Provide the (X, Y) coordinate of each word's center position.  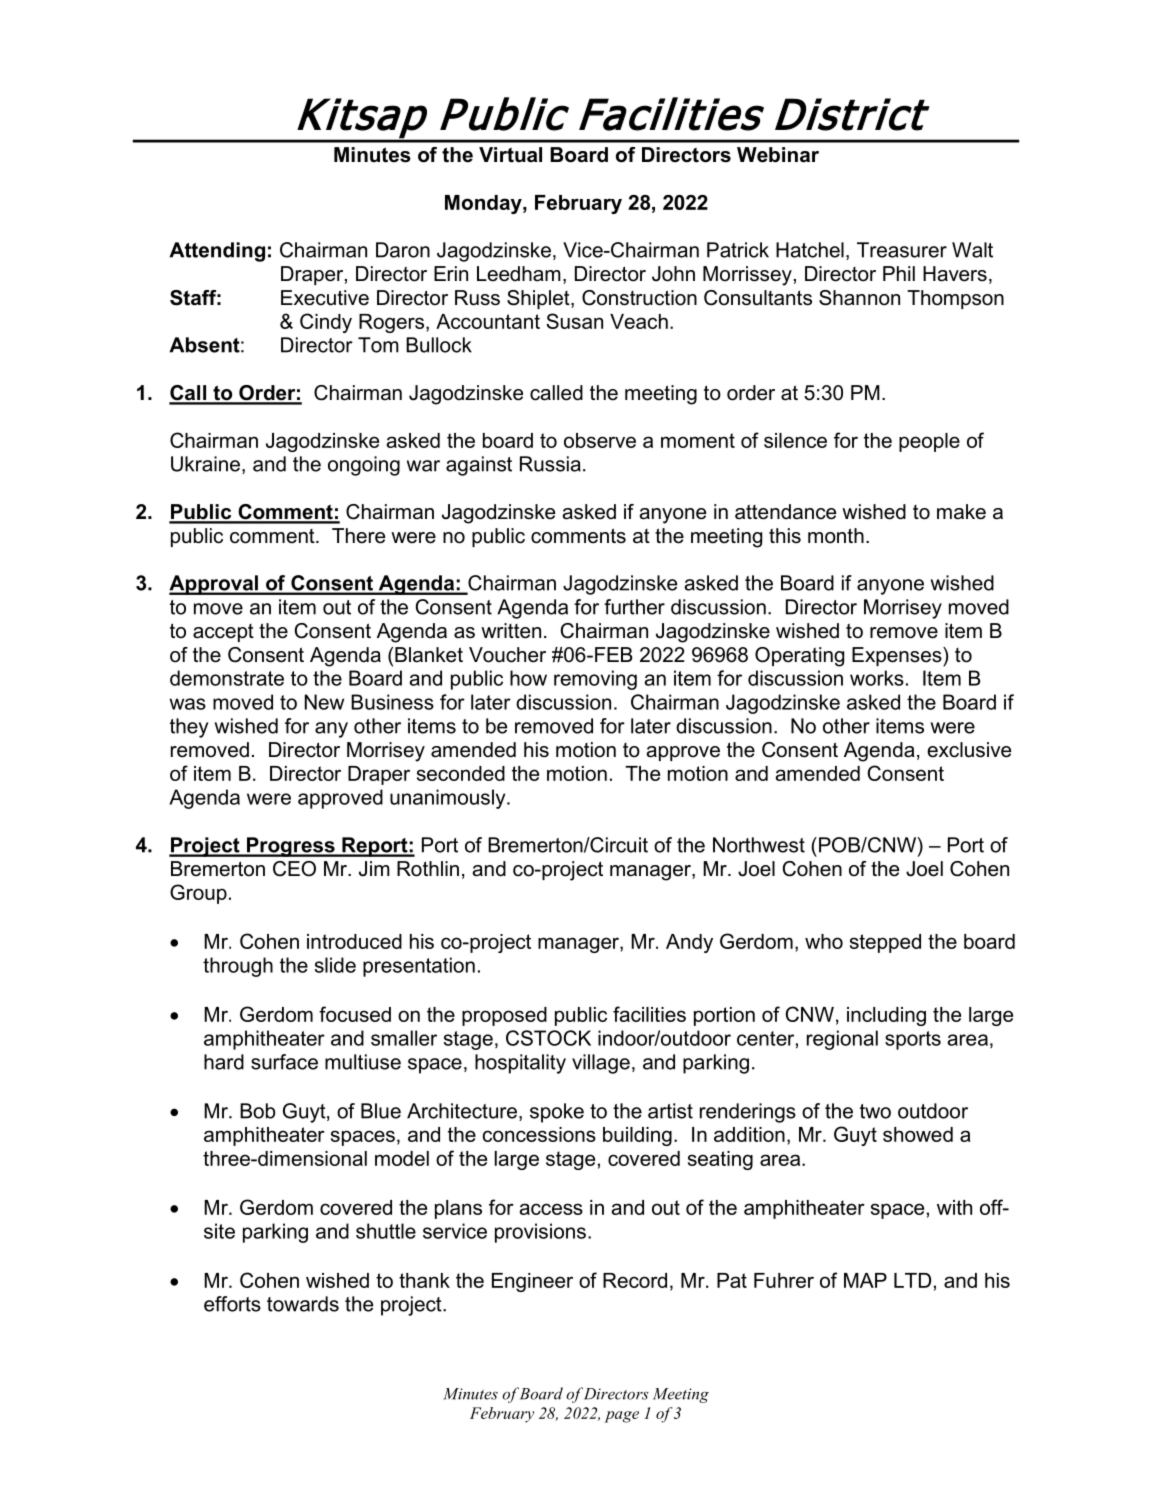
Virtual (510, 155)
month (836, 536)
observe (600, 440)
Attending (217, 252)
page (621, 1417)
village (601, 1064)
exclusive (969, 750)
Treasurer (902, 250)
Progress (291, 847)
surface (284, 1062)
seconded (461, 773)
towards (303, 1304)
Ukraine (205, 464)
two (875, 1111)
